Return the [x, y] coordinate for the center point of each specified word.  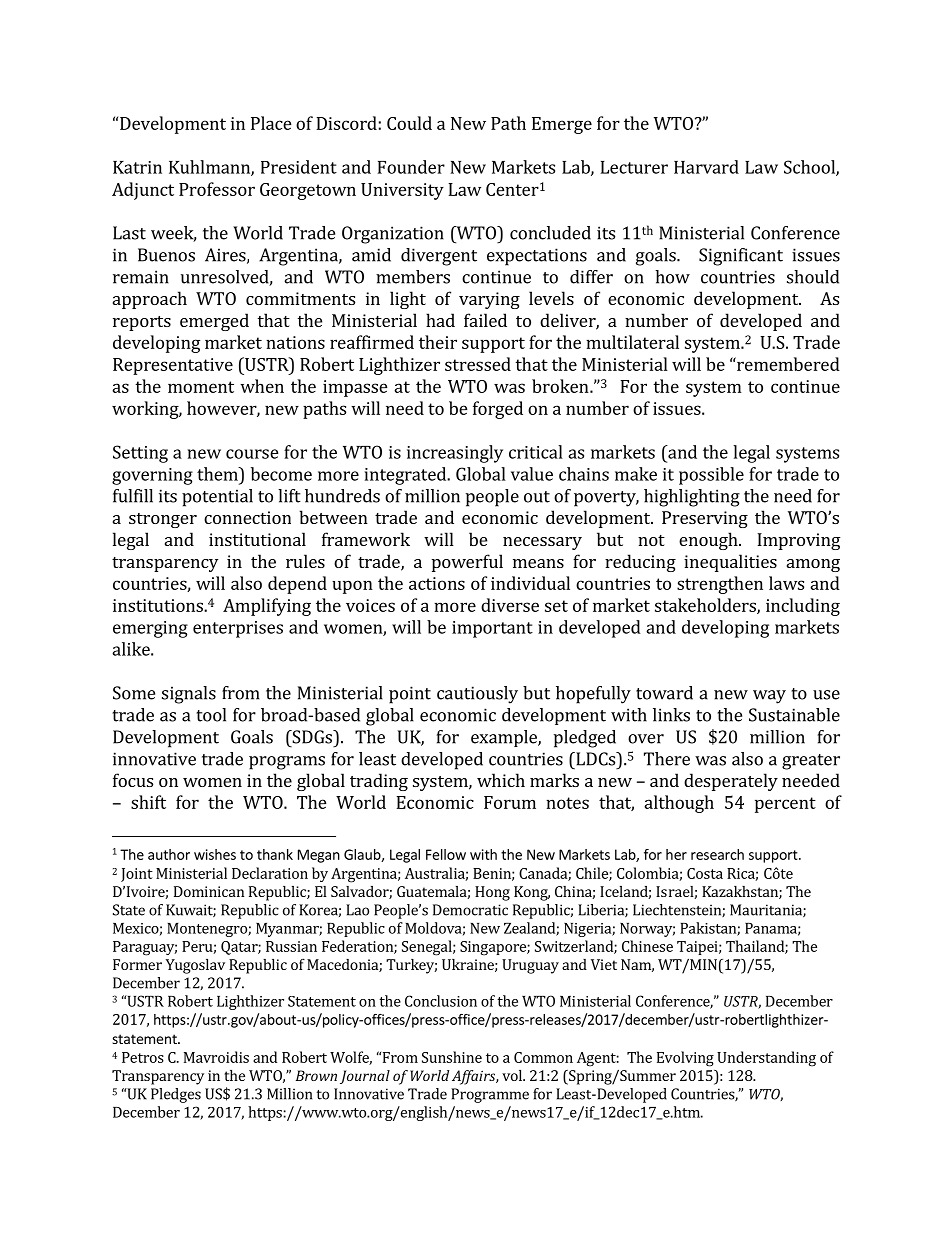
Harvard [706, 167]
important [492, 629]
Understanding [766, 1059]
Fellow [446, 854]
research [717, 854]
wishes [215, 854]
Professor [217, 189]
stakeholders [706, 606]
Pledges [176, 1095]
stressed [478, 364]
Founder [411, 167]
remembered [787, 364]
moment [201, 387]
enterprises [238, 629]
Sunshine [452, 1057]
